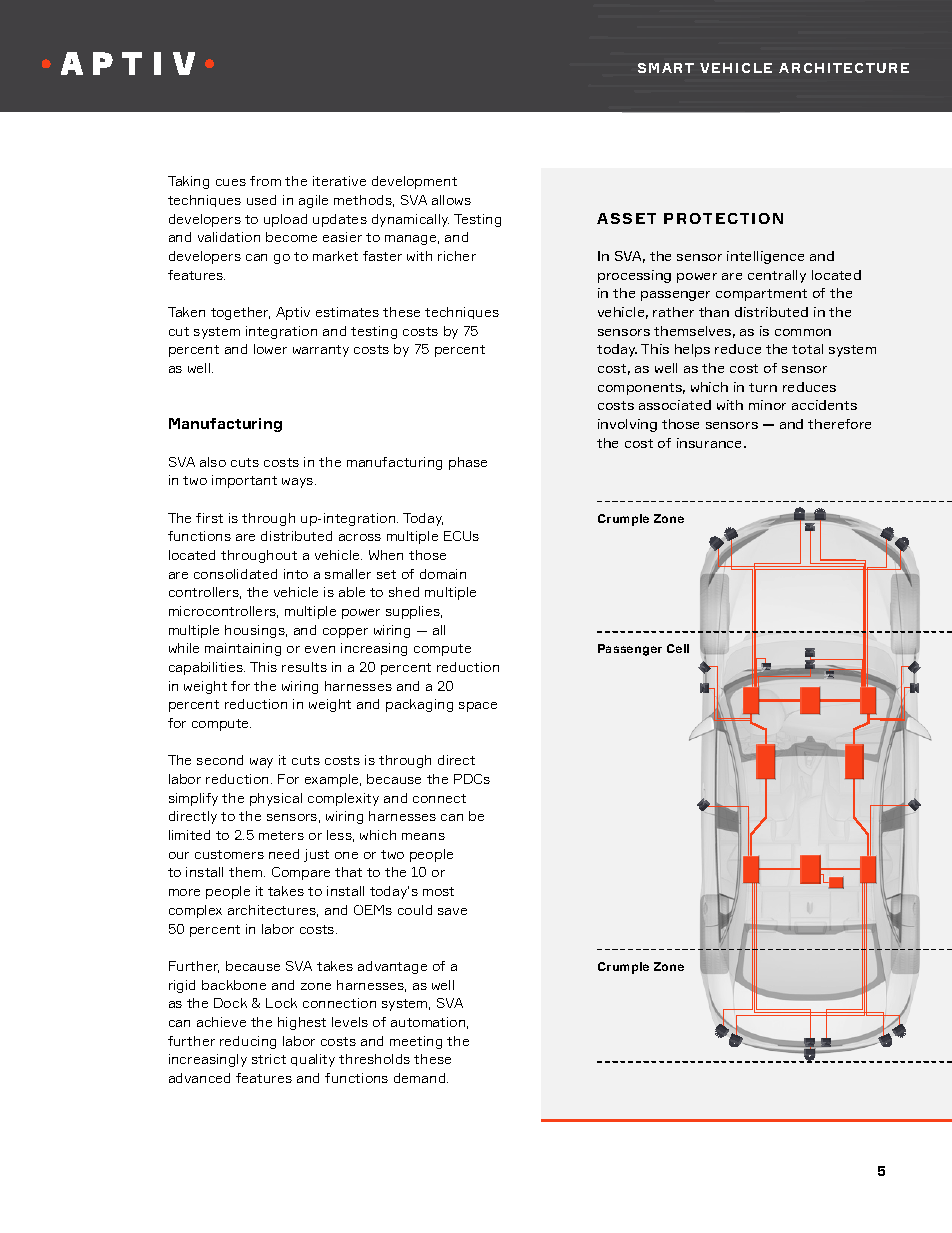 Image resolution: width=952 pixels, height=1233 pixels. I want to click on from, so click(265, 181).
